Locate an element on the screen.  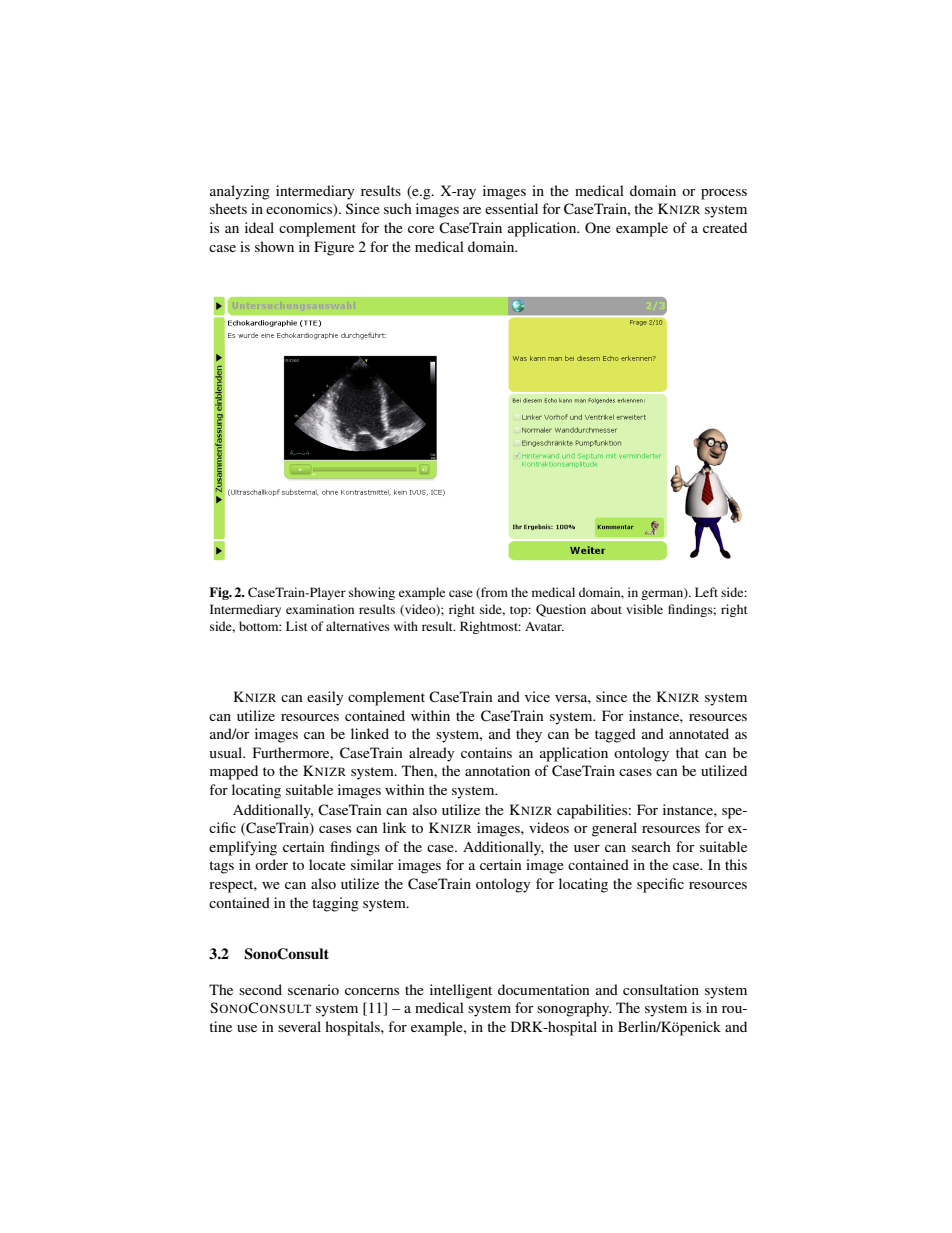
ideal is located at coordinates (259, 227).
